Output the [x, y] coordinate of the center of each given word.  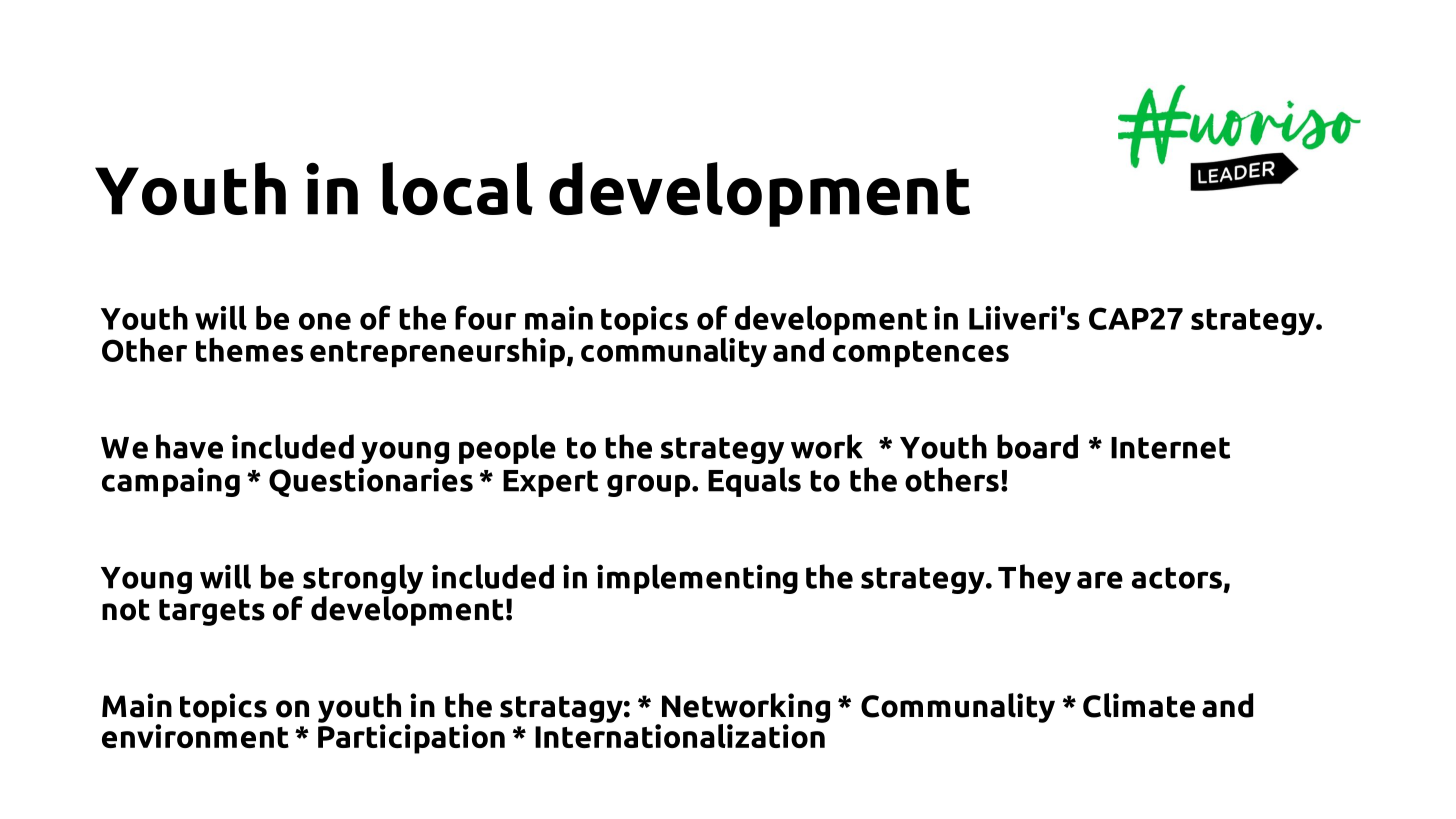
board [1037, 446]
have [189, 446]
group [650, 485]
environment [195, 735]
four [485, 317]
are [1100, 580]
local [457, 188]
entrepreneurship [437, 352]
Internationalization [681, 734]
